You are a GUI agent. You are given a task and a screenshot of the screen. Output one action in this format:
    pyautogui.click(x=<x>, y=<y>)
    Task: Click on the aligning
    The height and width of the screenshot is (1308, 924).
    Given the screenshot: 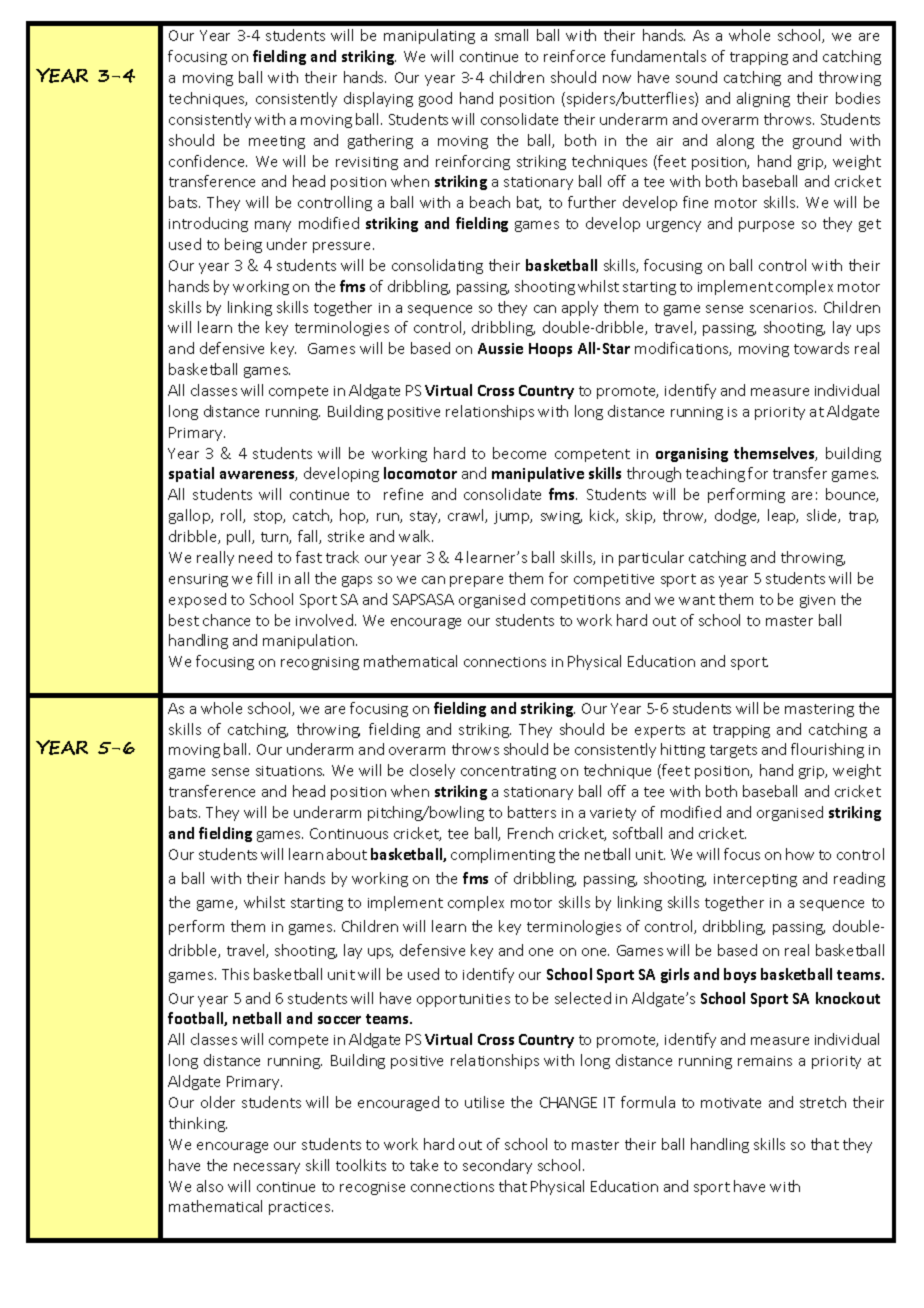 What is the action you would take?
    pyautogui.click(x=763, y=99)
